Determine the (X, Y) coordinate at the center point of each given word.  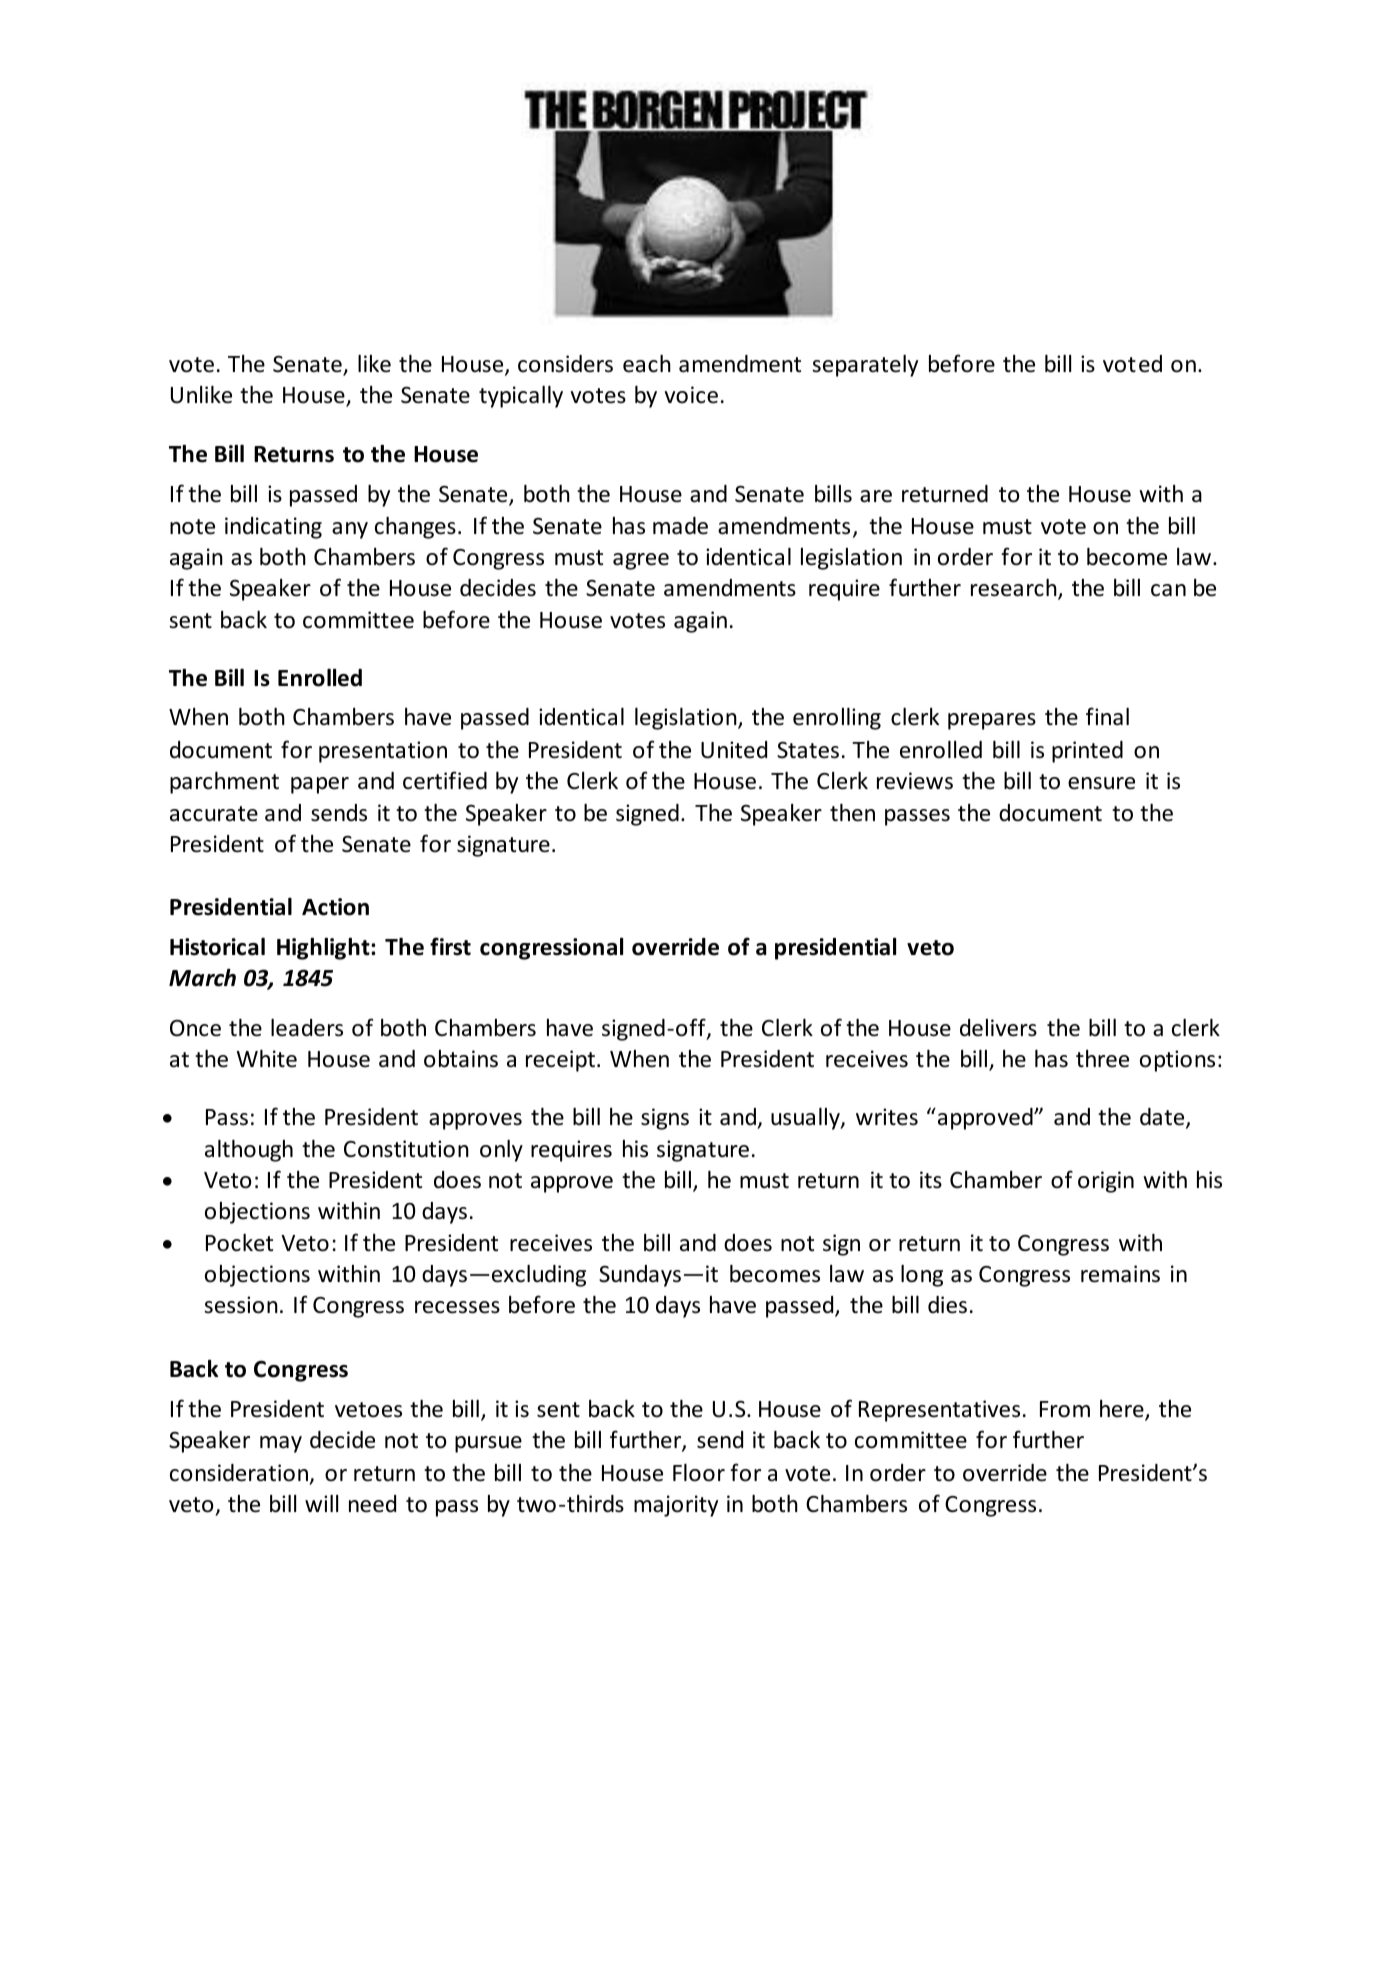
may (281, 1444)
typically (521, 397)
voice (691, 395)
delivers (998, 1028)
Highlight (324, 949)
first (450, 946)
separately (865, 366)
